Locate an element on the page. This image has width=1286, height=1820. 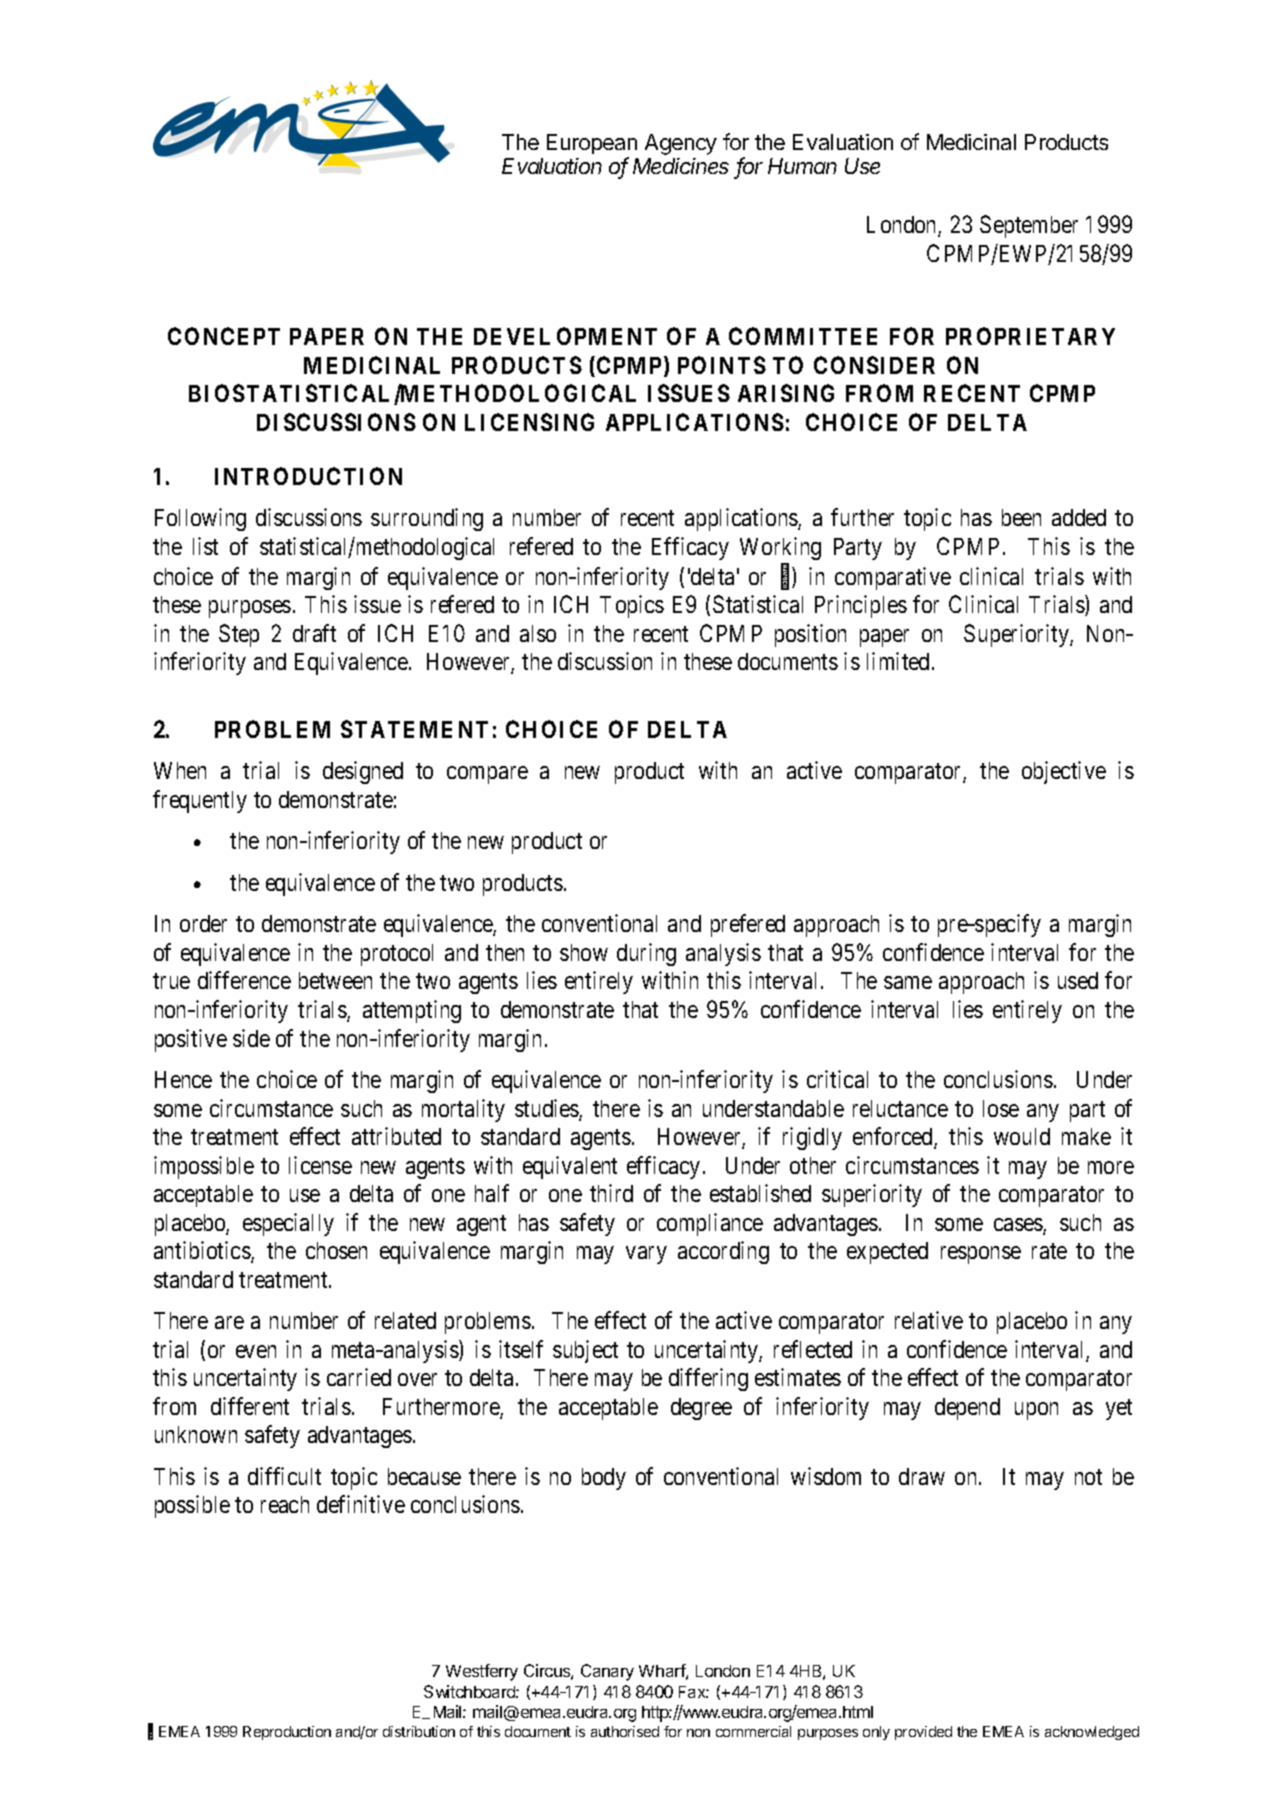
provided is located at coordinates (923, 1733).
